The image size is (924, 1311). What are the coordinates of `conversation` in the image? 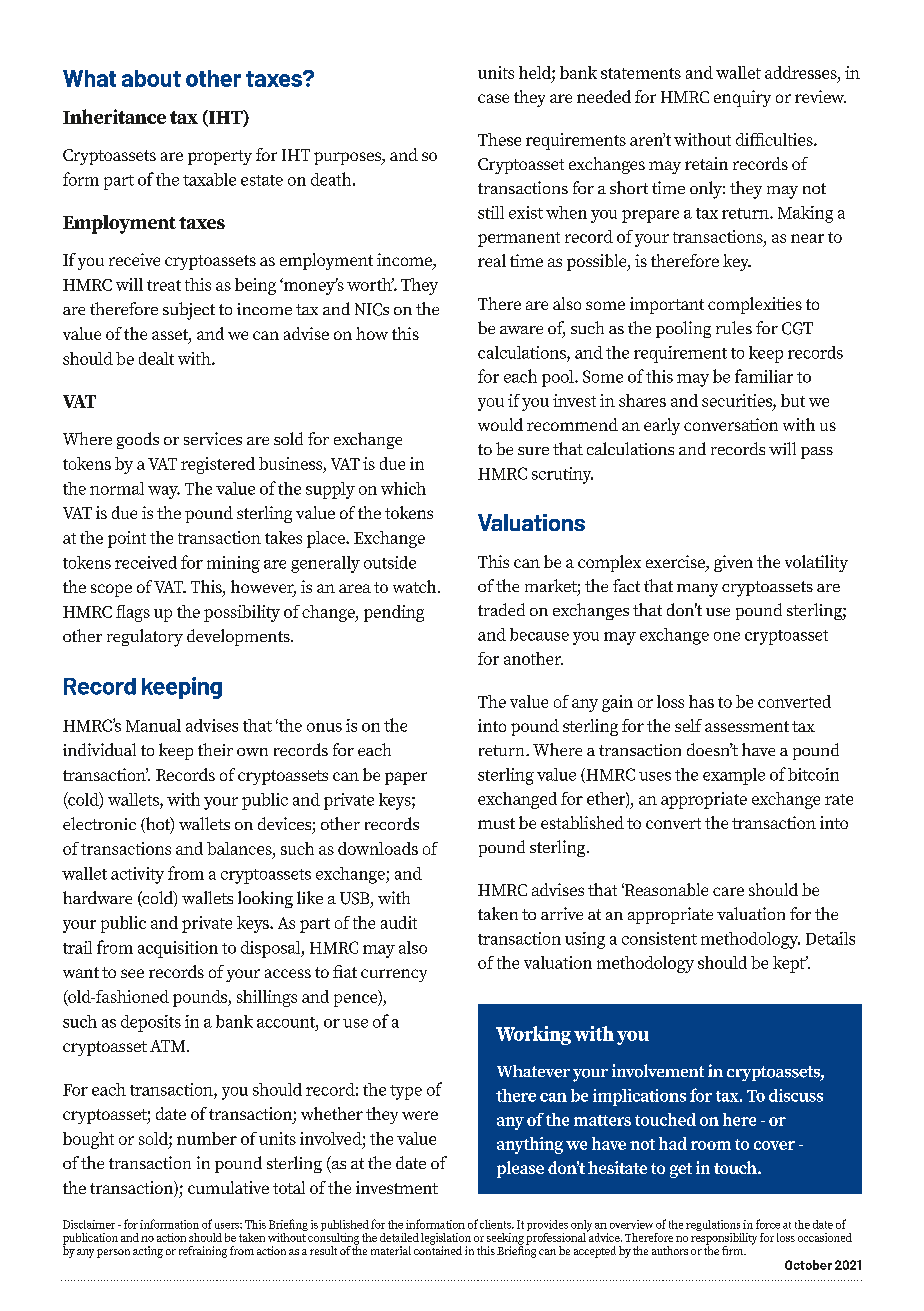 It's located at (731, 424).
